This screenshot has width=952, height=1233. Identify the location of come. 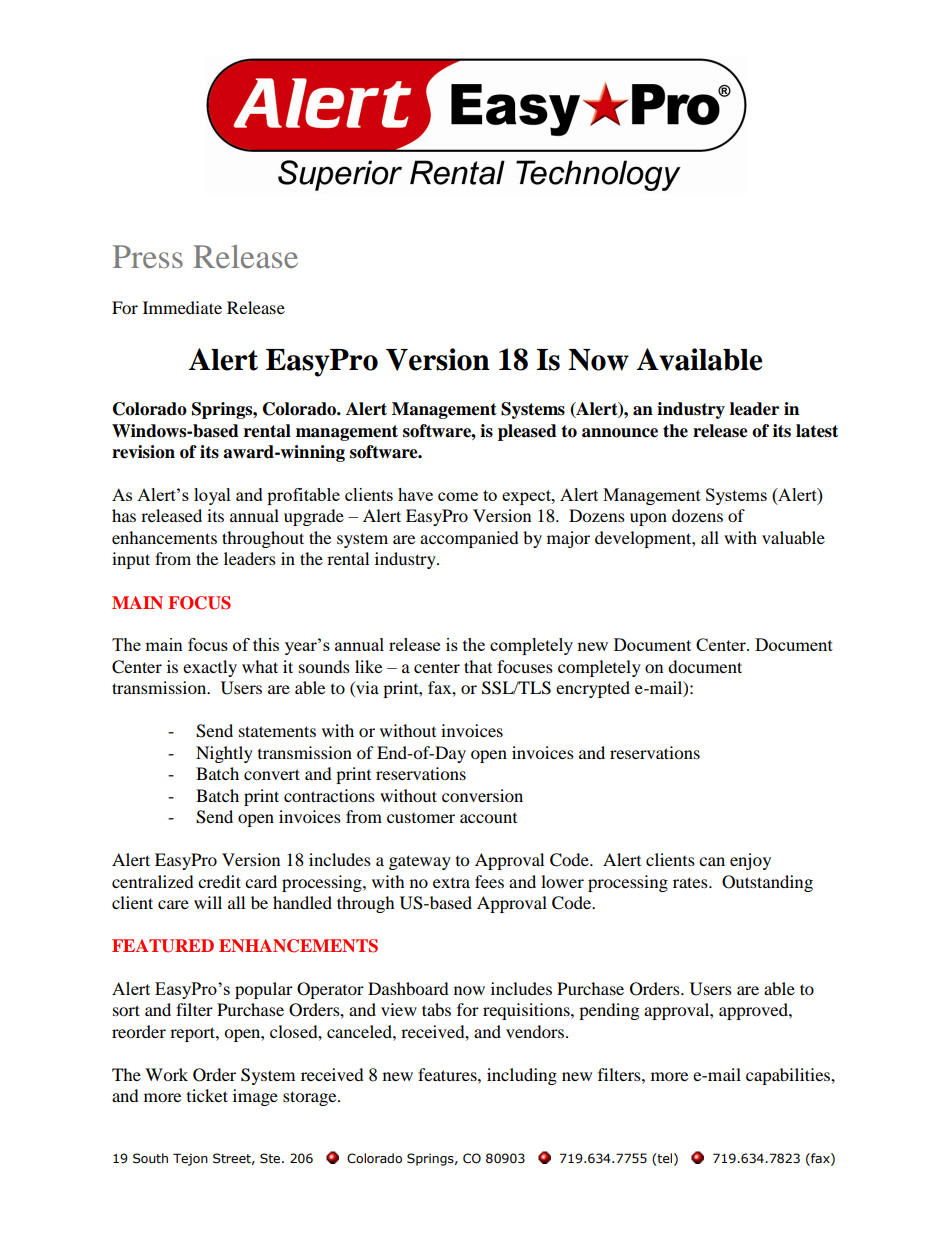
(458, 496).
